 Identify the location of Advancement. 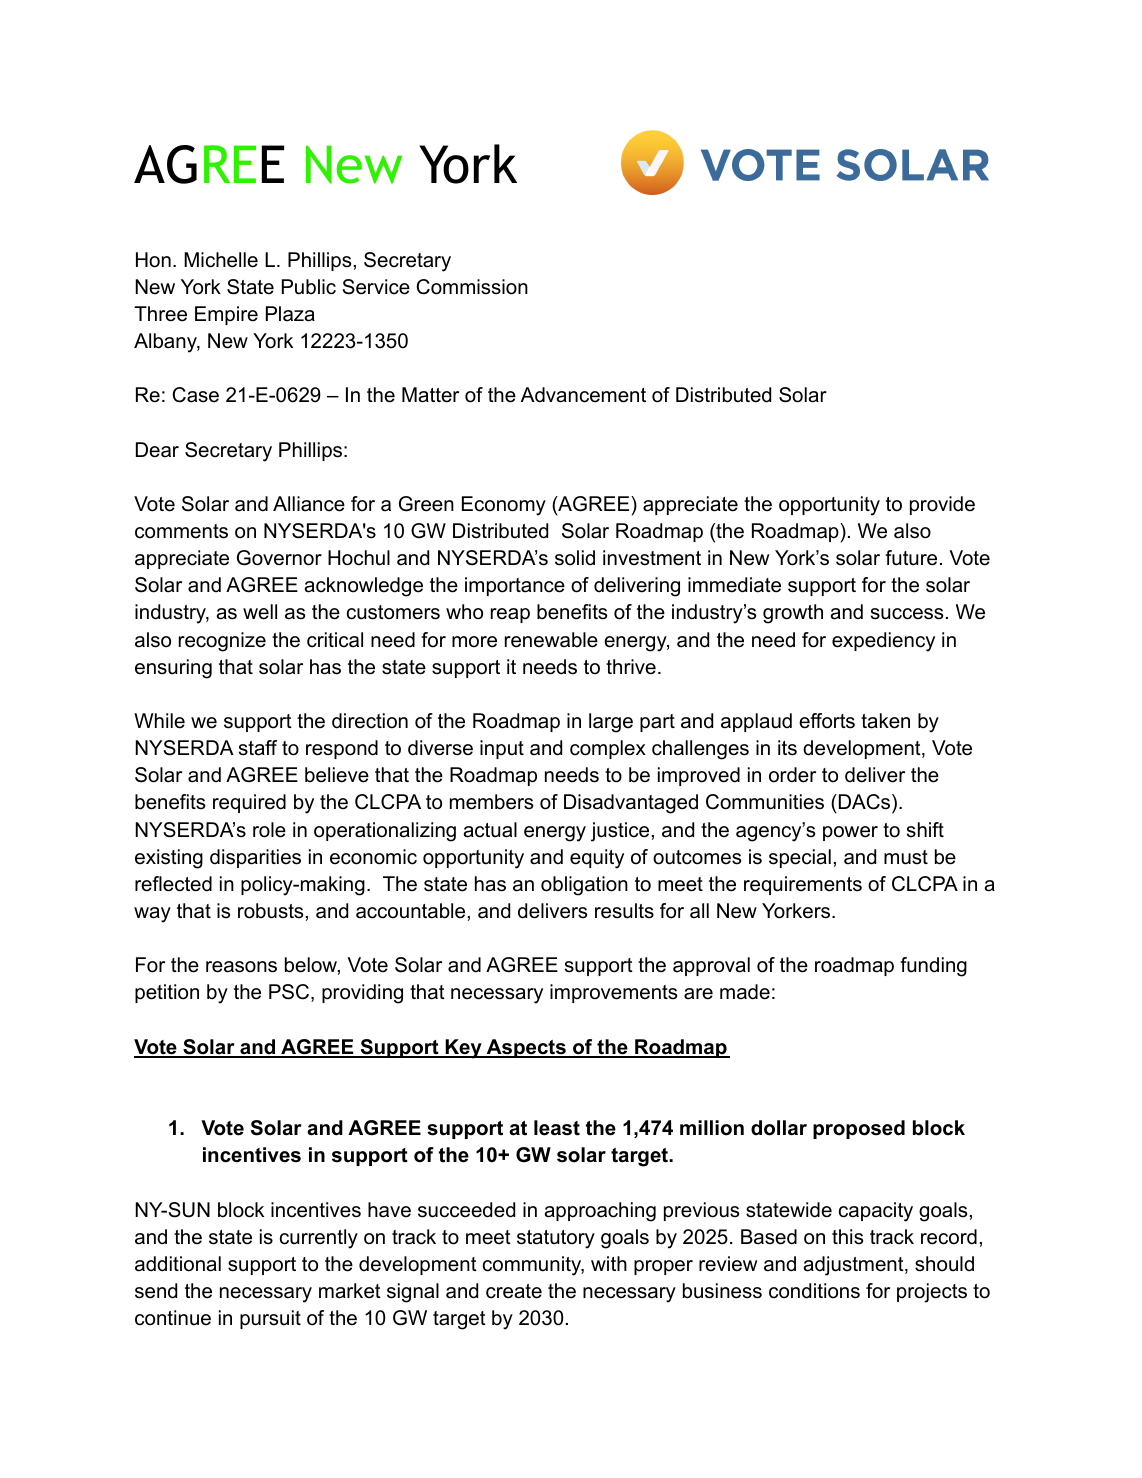
(583, 395).
